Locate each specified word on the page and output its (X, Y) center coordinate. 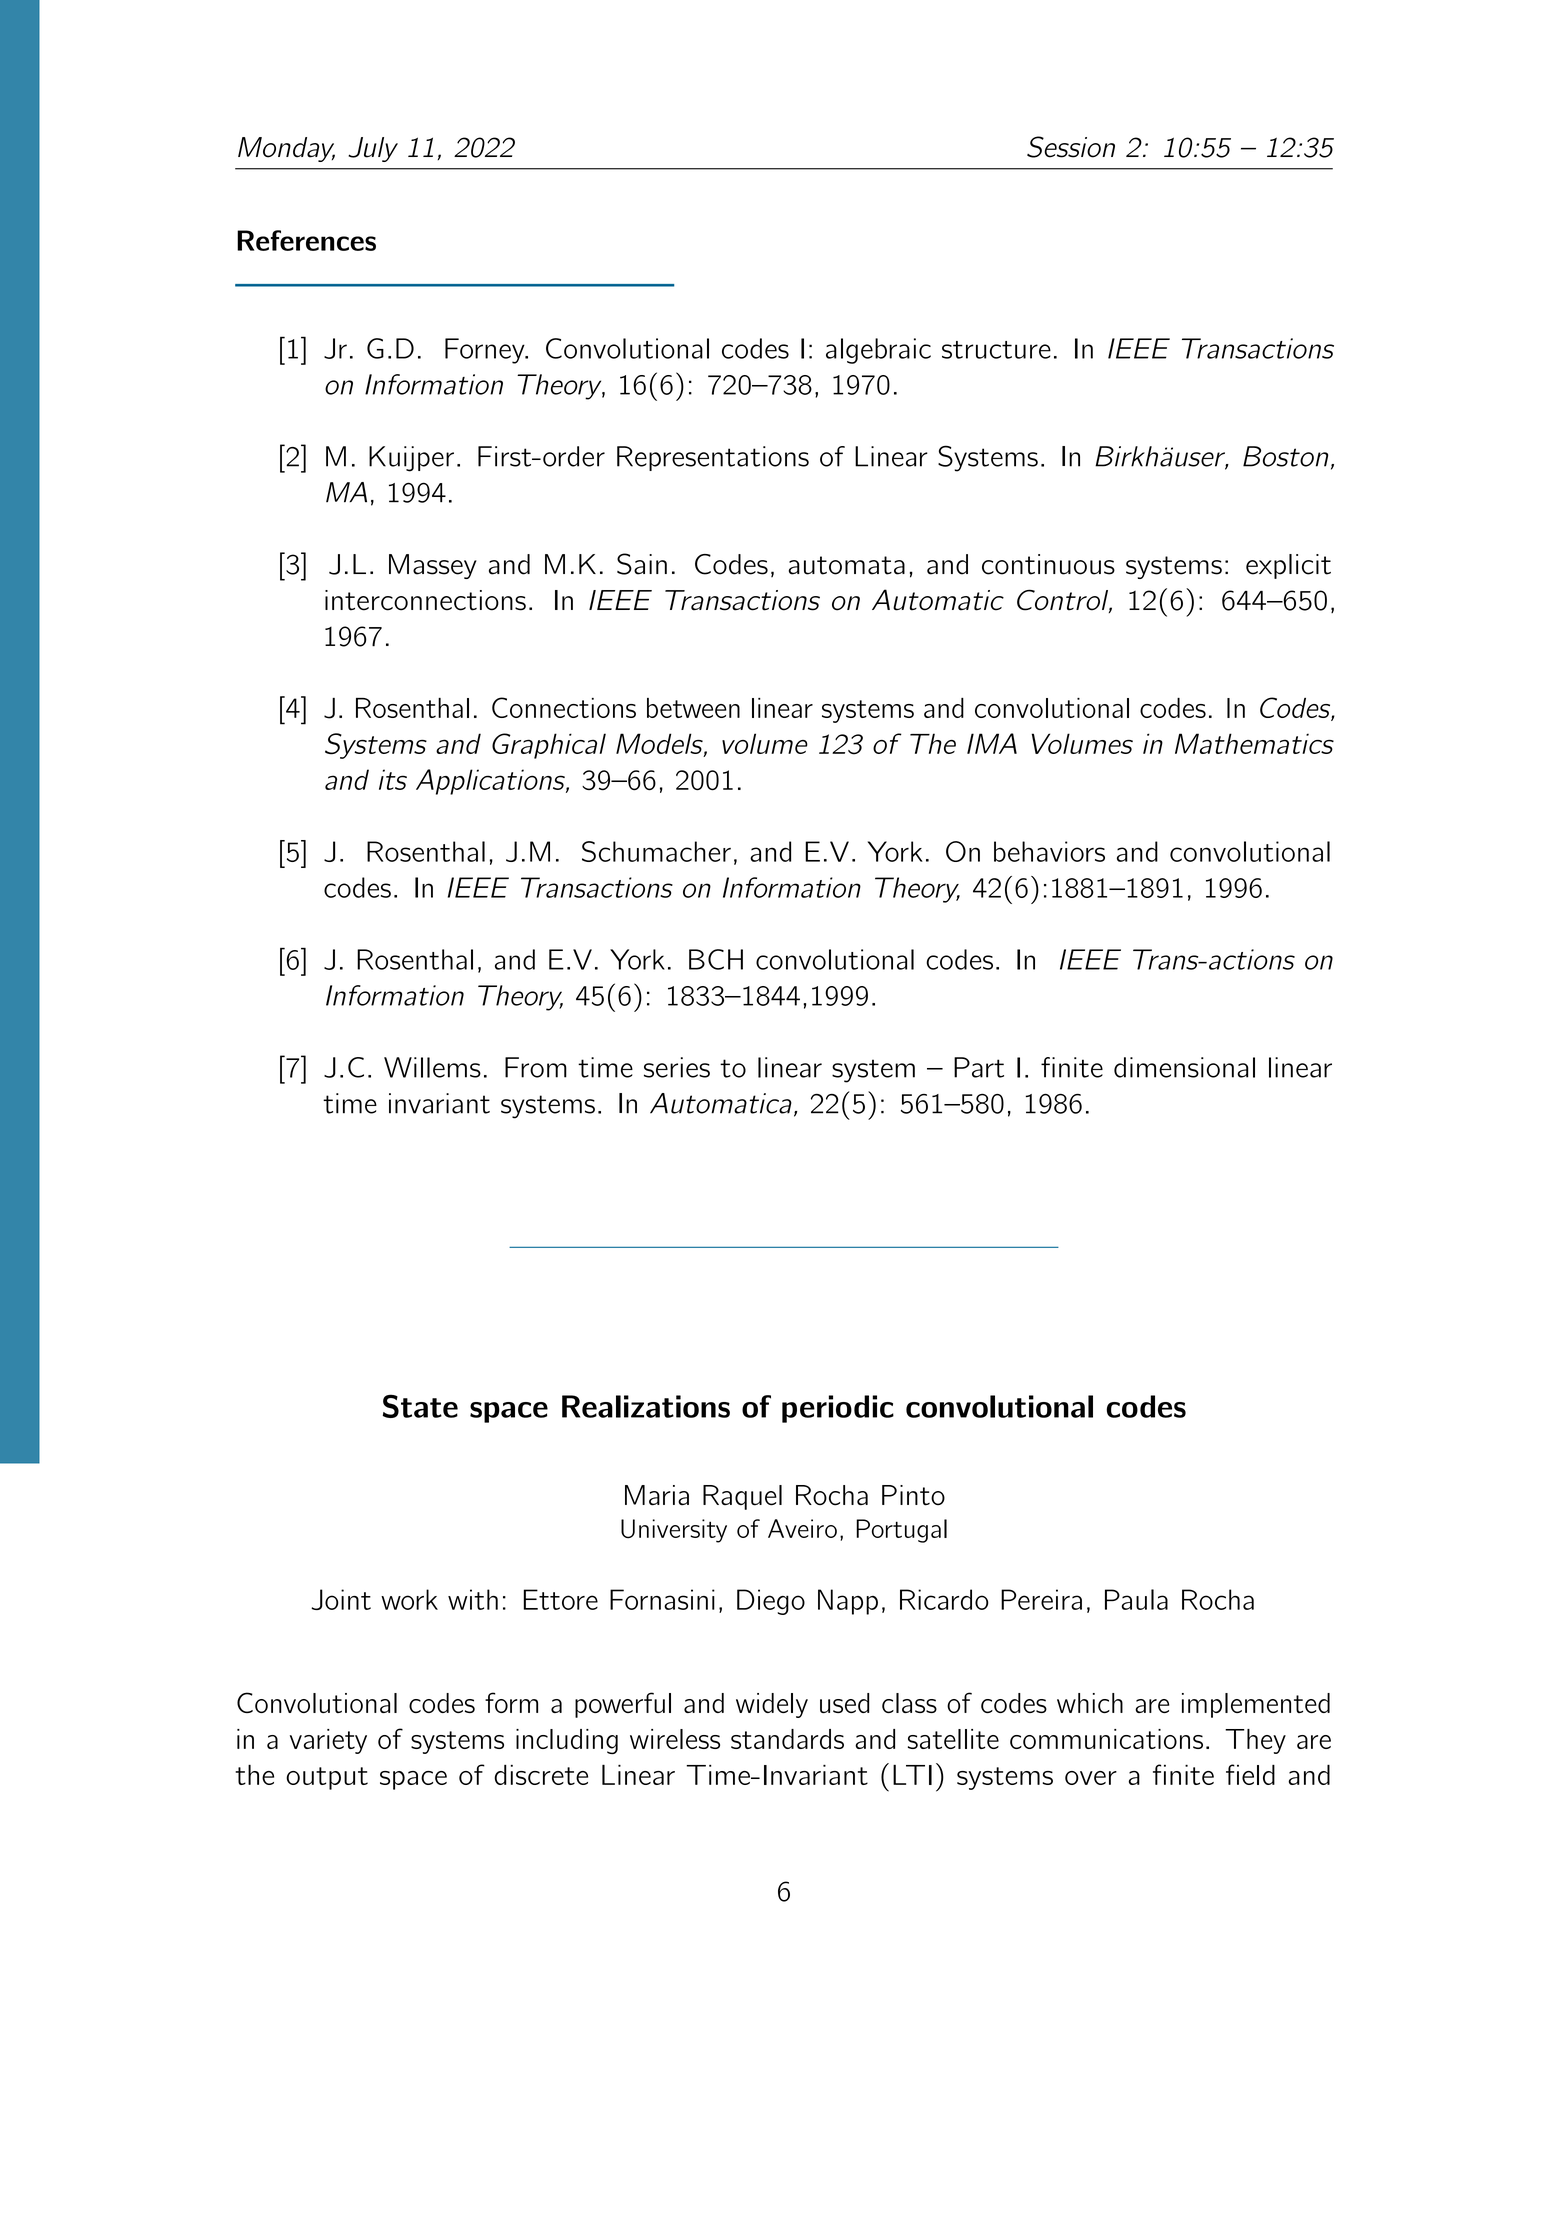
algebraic (878, 351)
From (536, 1067)
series (677, 1067)
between (693, 708)
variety (328, 1741)
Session (1071, 147)
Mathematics (1254, 743)
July (373, 149)
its (393, 779)
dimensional (1184, 1067)
